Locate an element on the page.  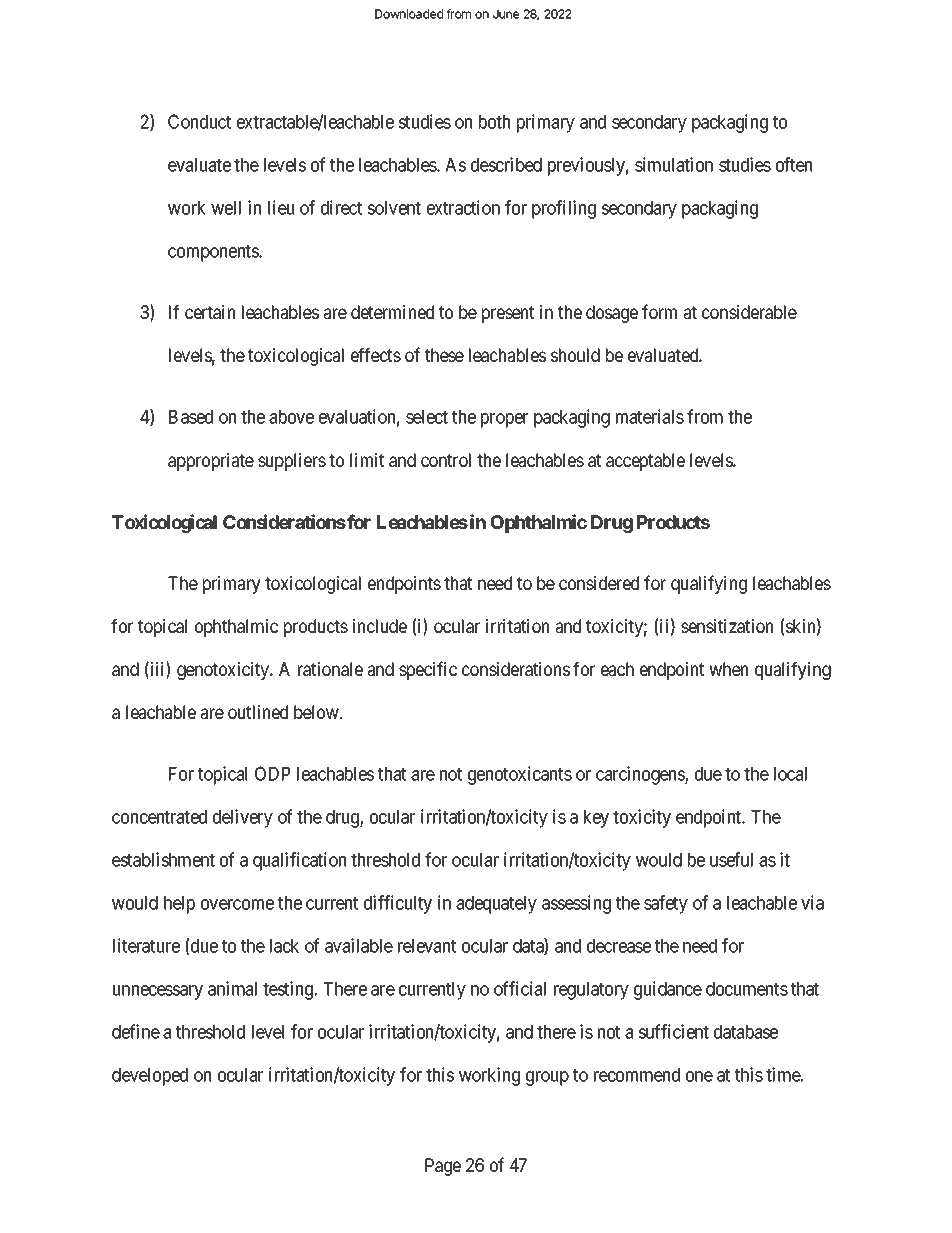
rationale is located at coordinates (330, 669).
